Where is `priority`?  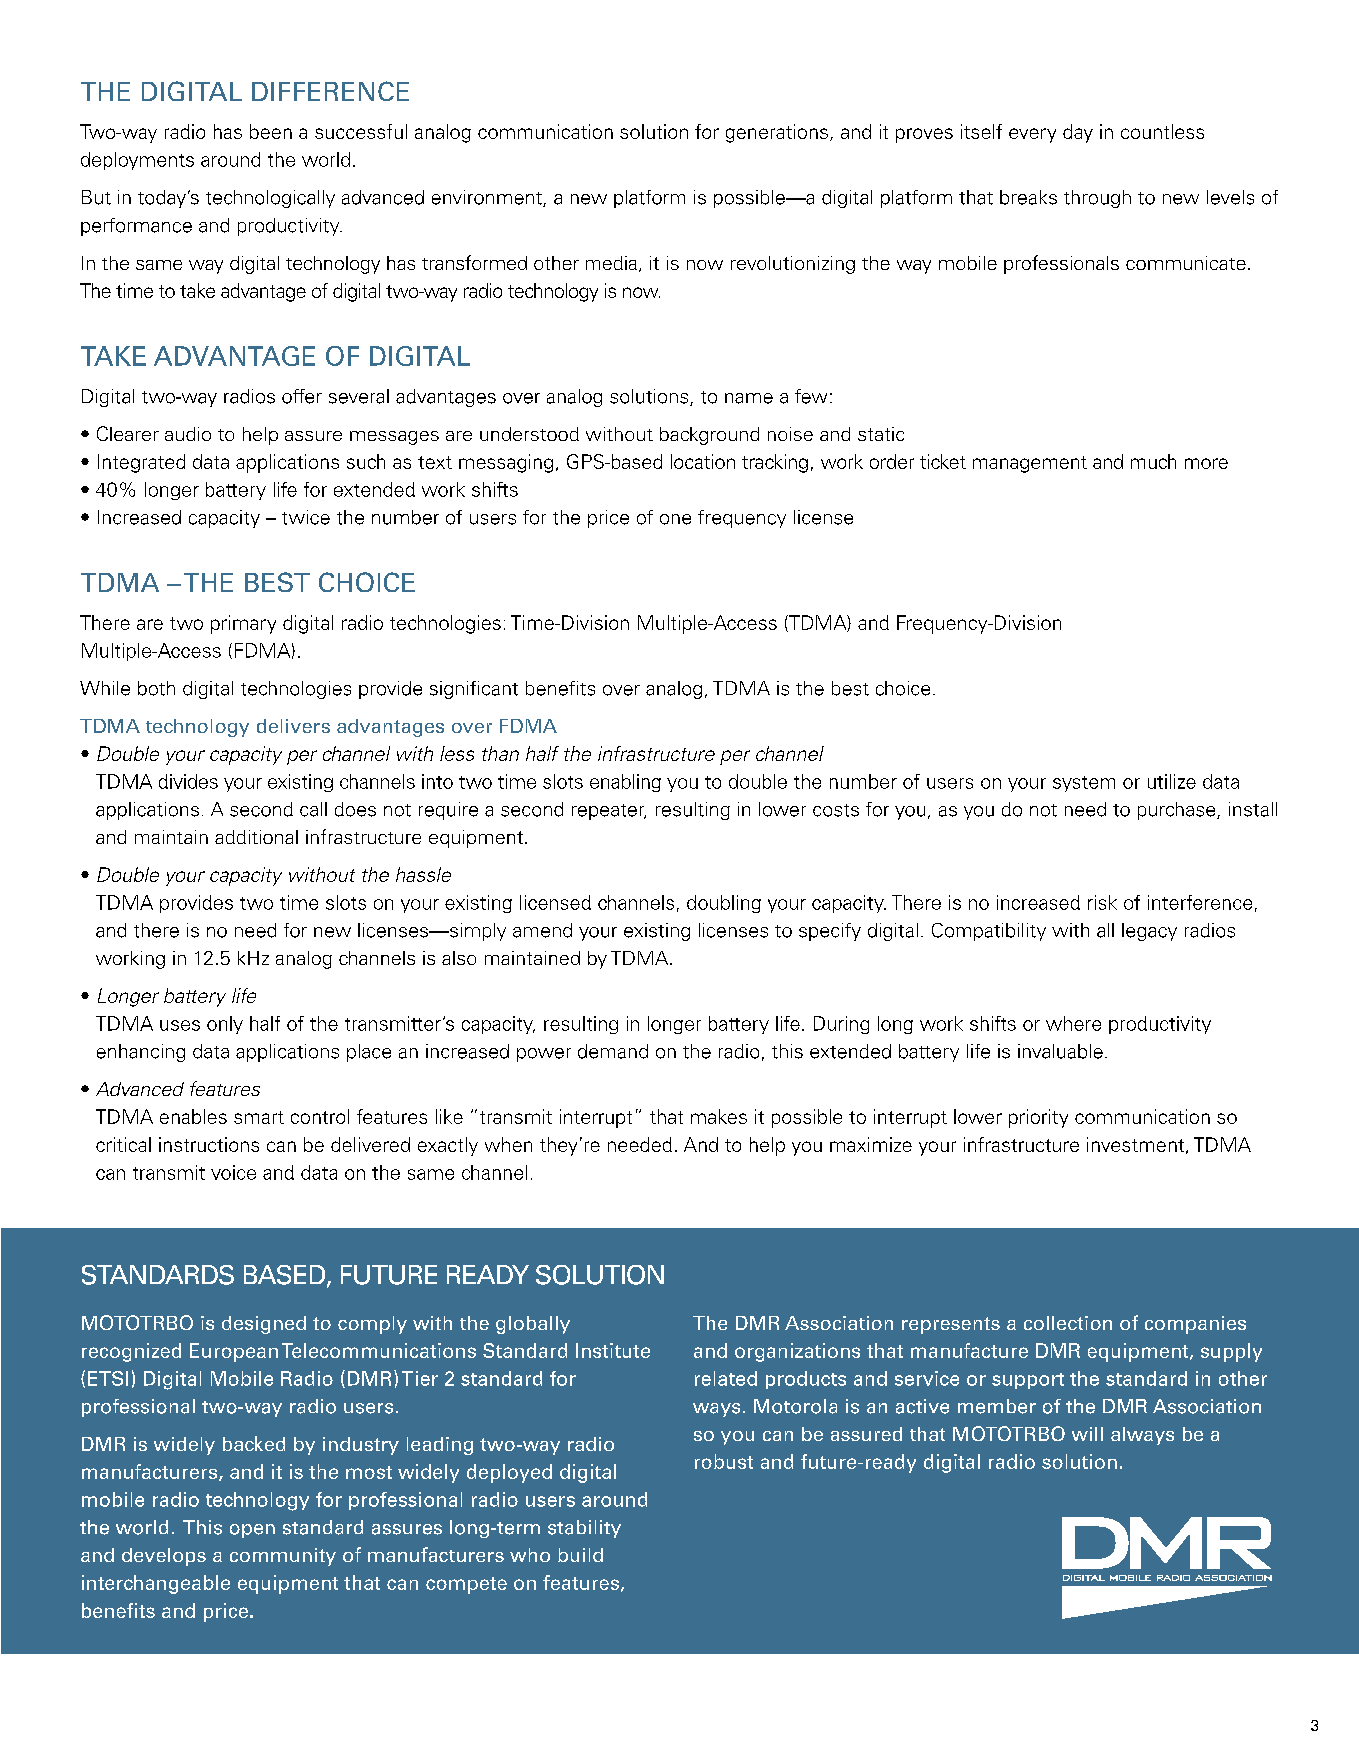 priority is located at coordinates (1038, 1118).
